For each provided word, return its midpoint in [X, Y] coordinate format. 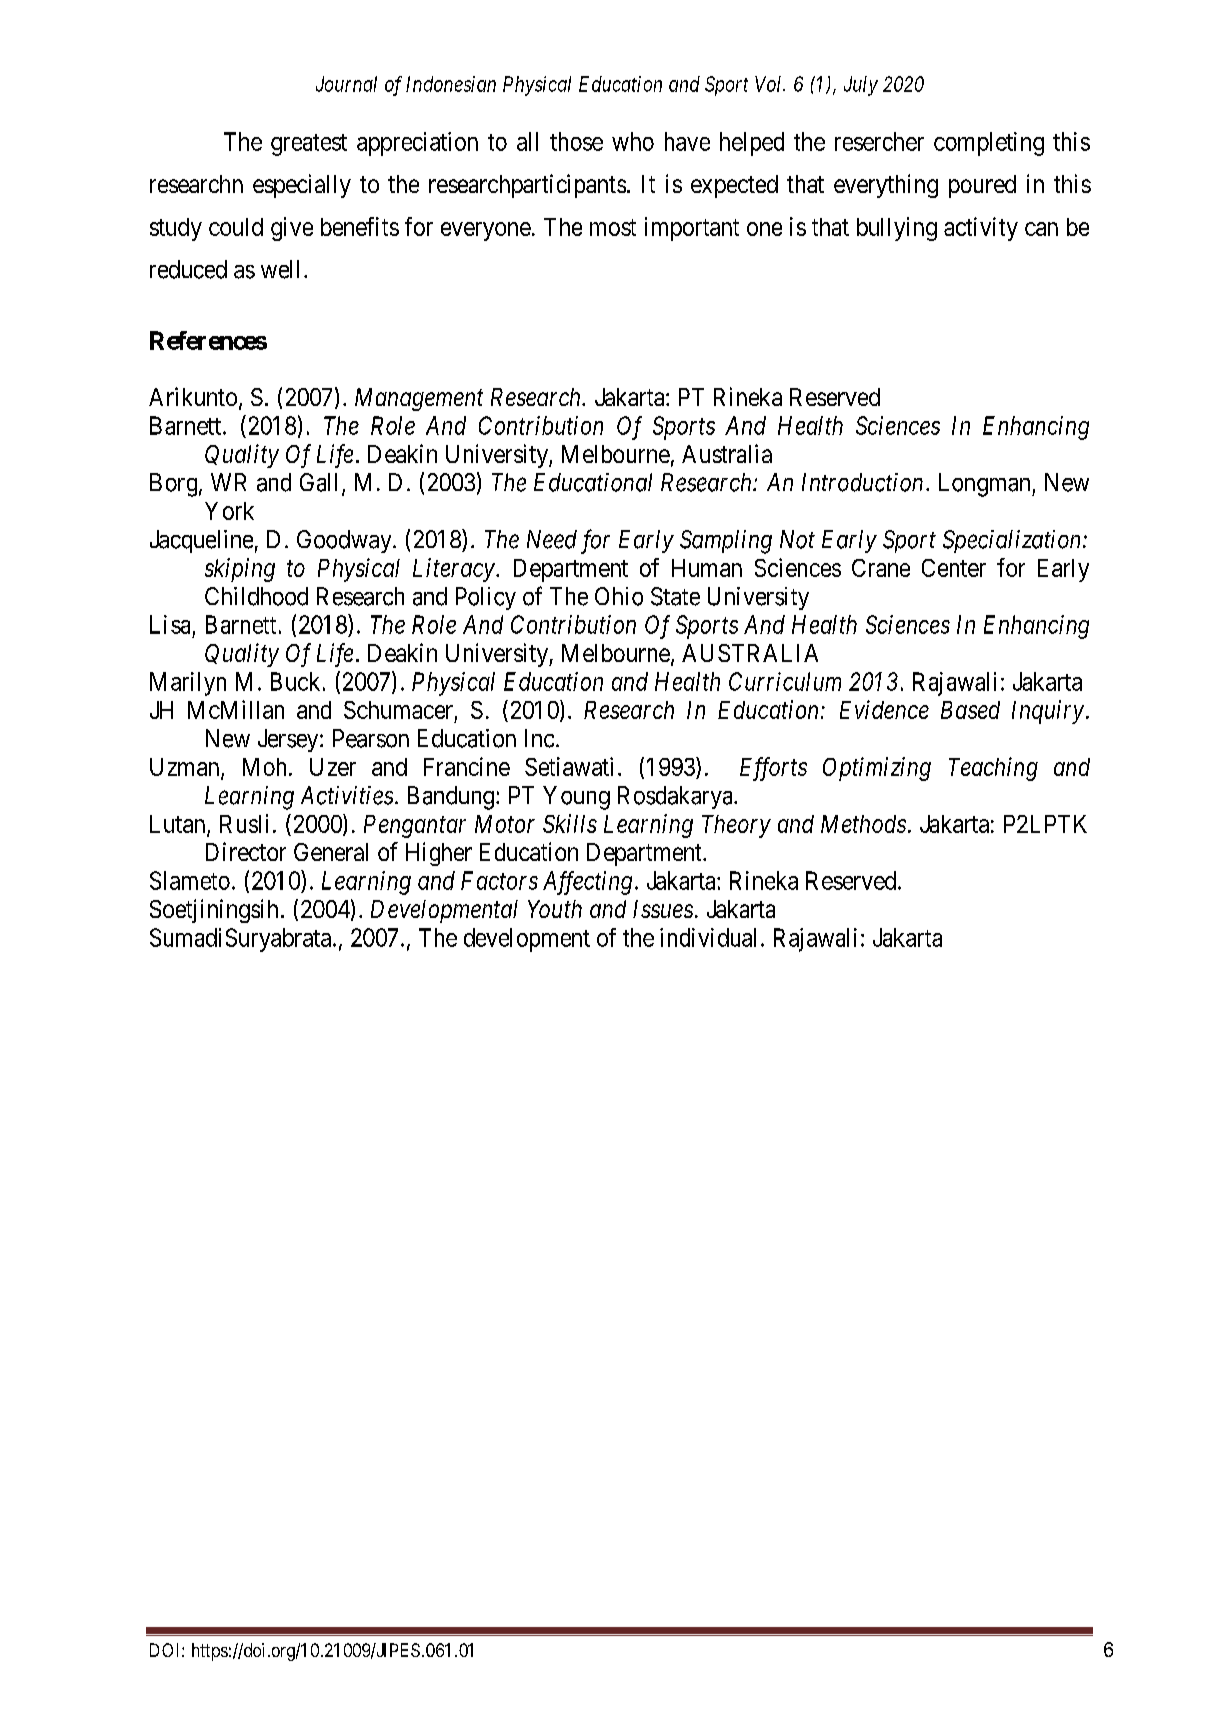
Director [246, 851]
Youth [555, 909]
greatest [309, 145]
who [633, 141]
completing [989, 144]
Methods [863, 824]
